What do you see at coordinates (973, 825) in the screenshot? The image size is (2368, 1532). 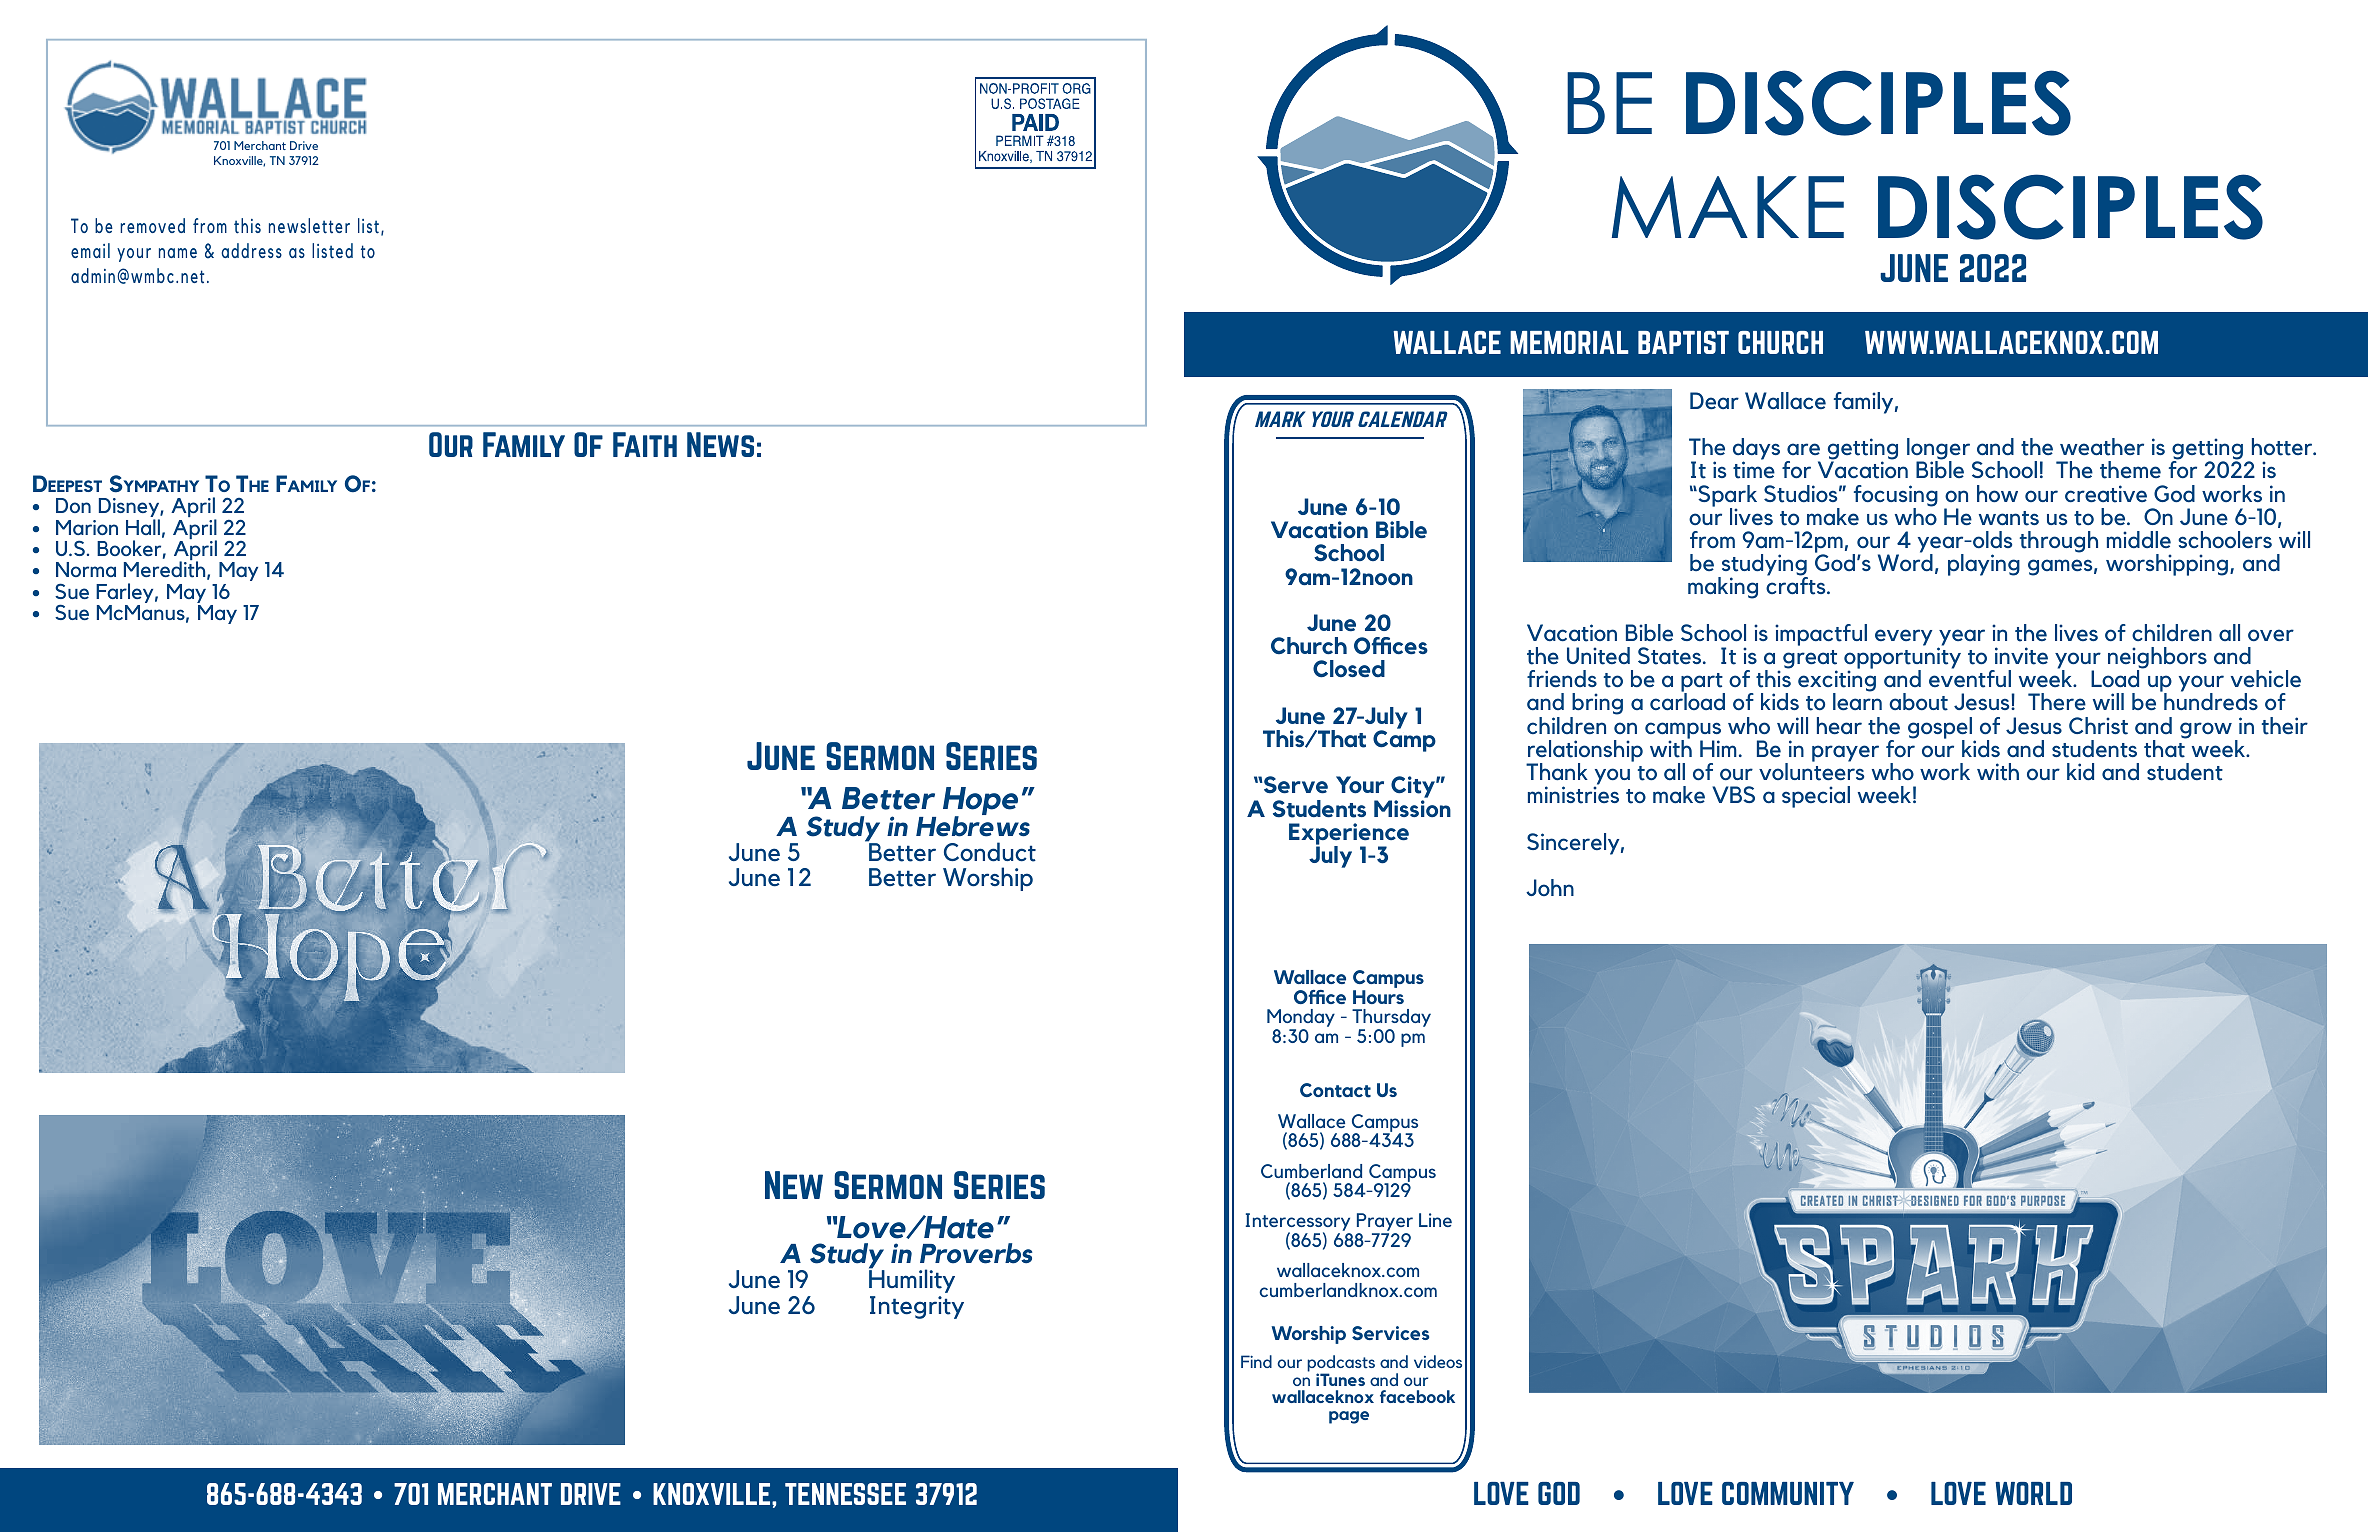 I see `Hebrews` at bounding box center [973, 825].
